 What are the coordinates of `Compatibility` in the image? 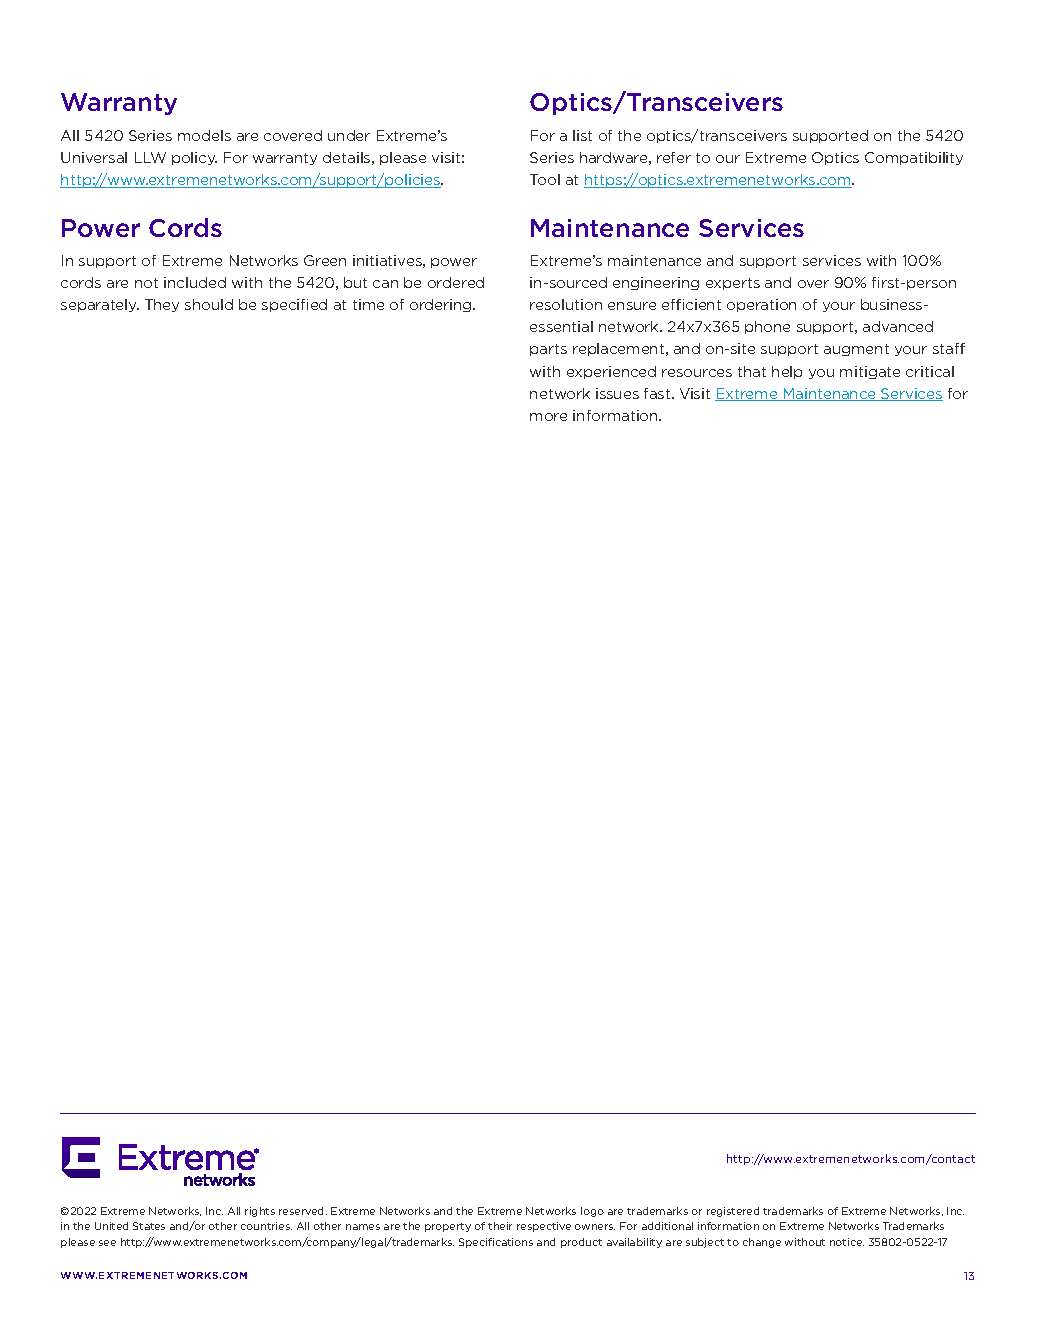 It's located at (914, 158).
